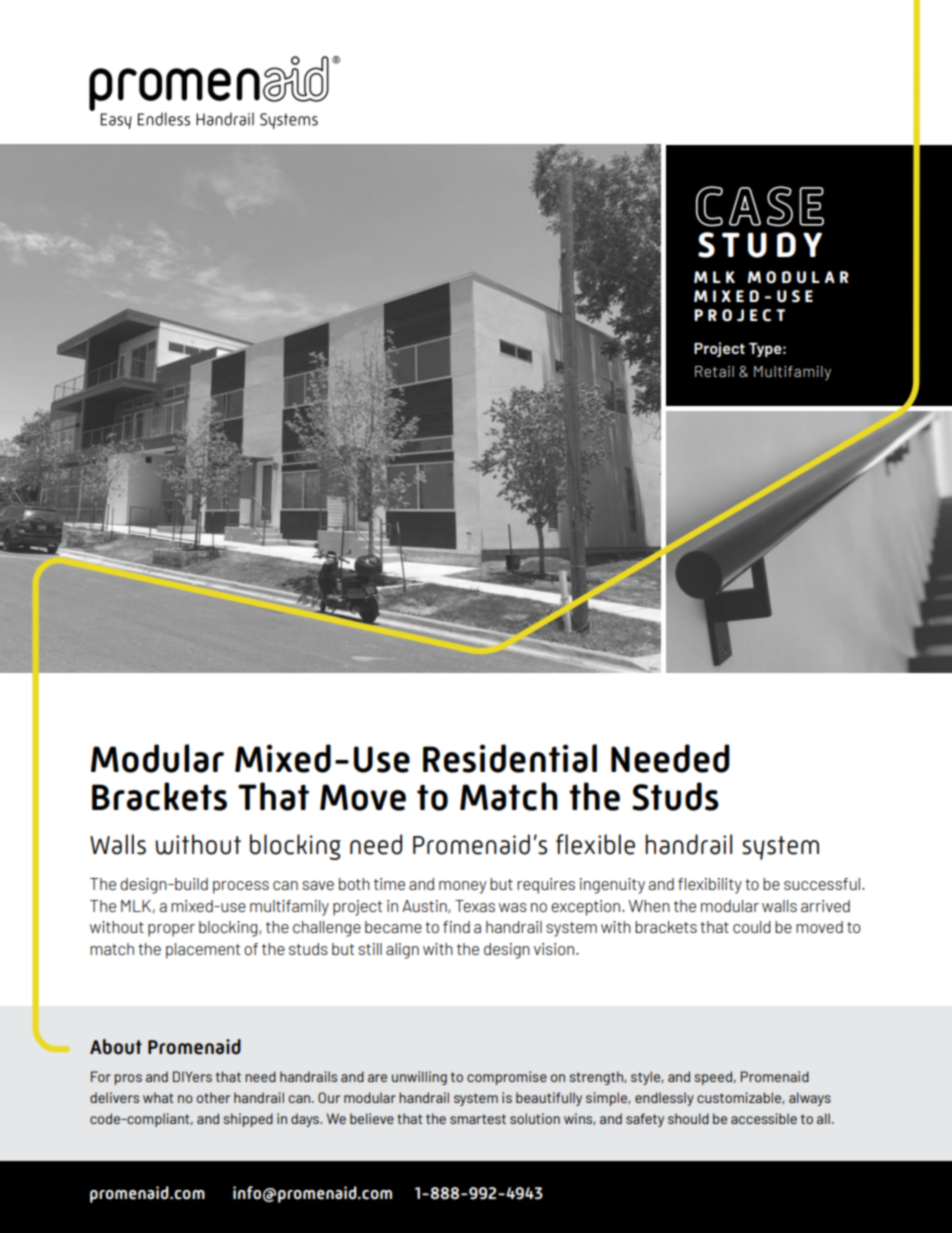 This screenshot has width=952, height=1233. I want to click on Retail, so click(714, 371).
